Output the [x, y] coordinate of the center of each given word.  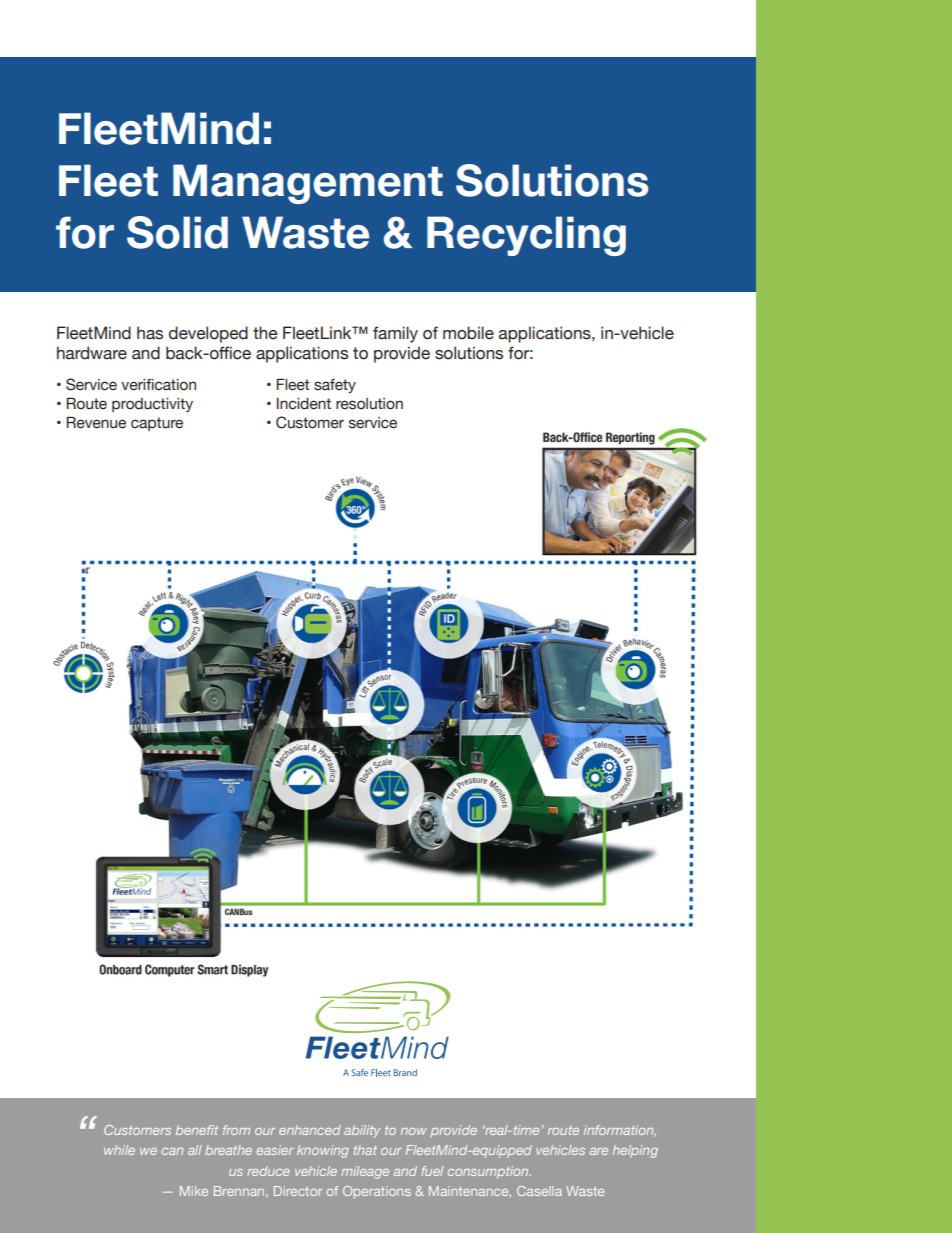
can [172, 1151]
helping [635, 1151]
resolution [369, 404]
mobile [468, 333]
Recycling [526, 236]
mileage [365, 1172]
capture [157, 424]
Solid [177, 232]
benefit [197, 1130]
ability [362, 1131]
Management [308, 184]
